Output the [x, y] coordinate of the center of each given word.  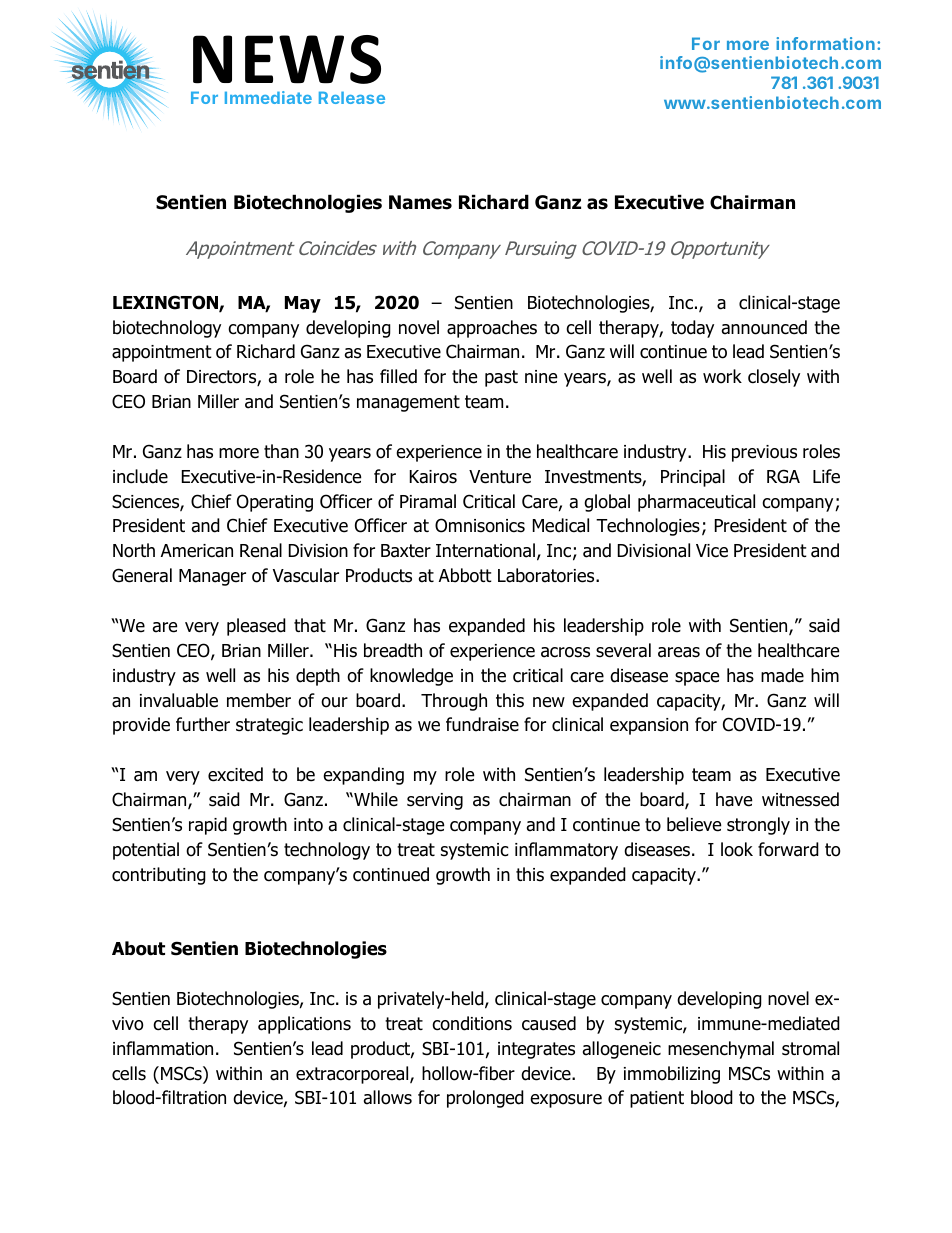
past [501, 378]
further [203, 724]
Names [420, 202]
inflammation [163, 1048]
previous [764, 453]
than [281, 451]
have [734, 799]
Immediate [268, 97]
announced [764, 327]
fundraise [482, 724]
